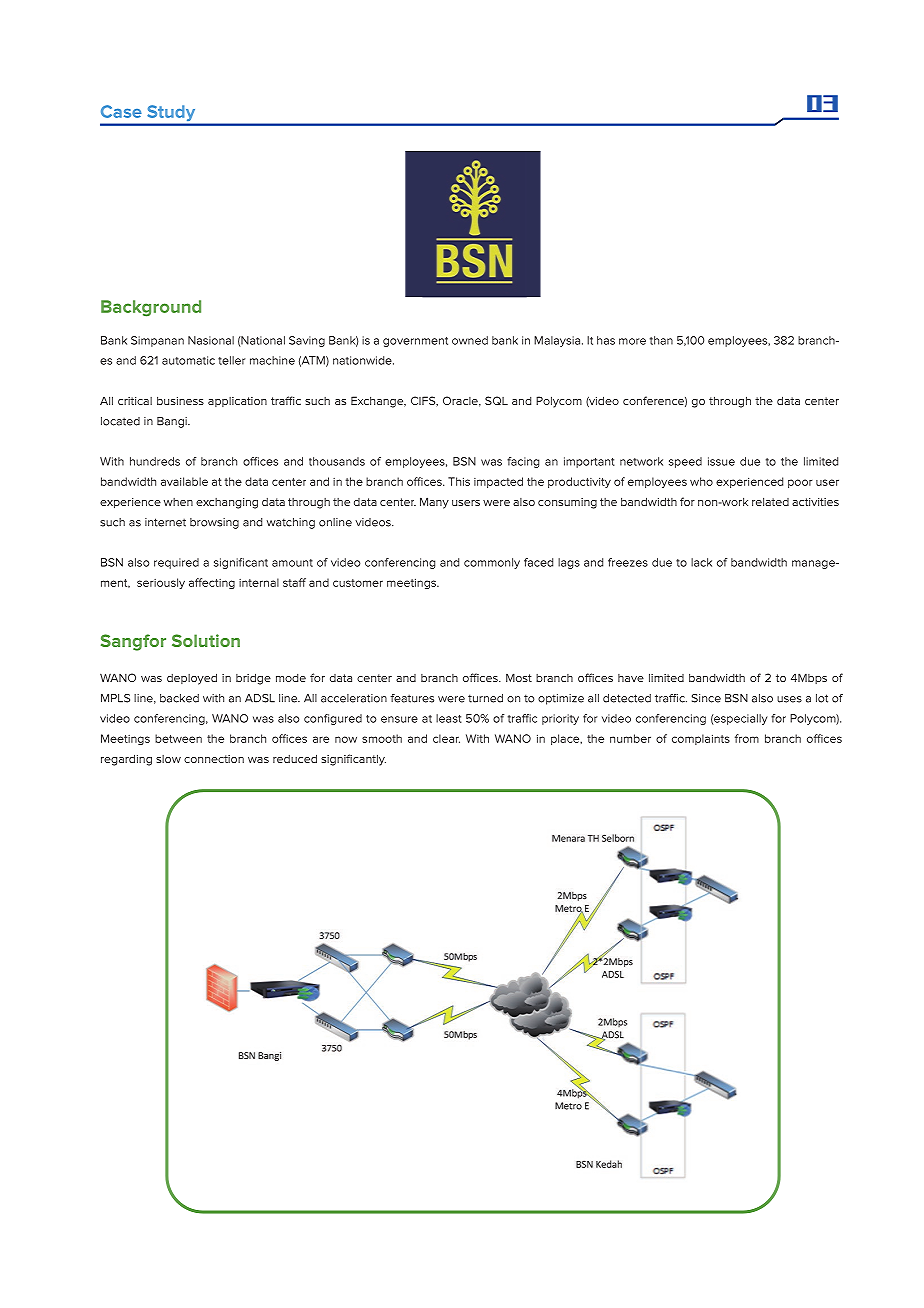  Describe the element at coordinates (632, 341) in the screenshot. I see `more` at that location.
